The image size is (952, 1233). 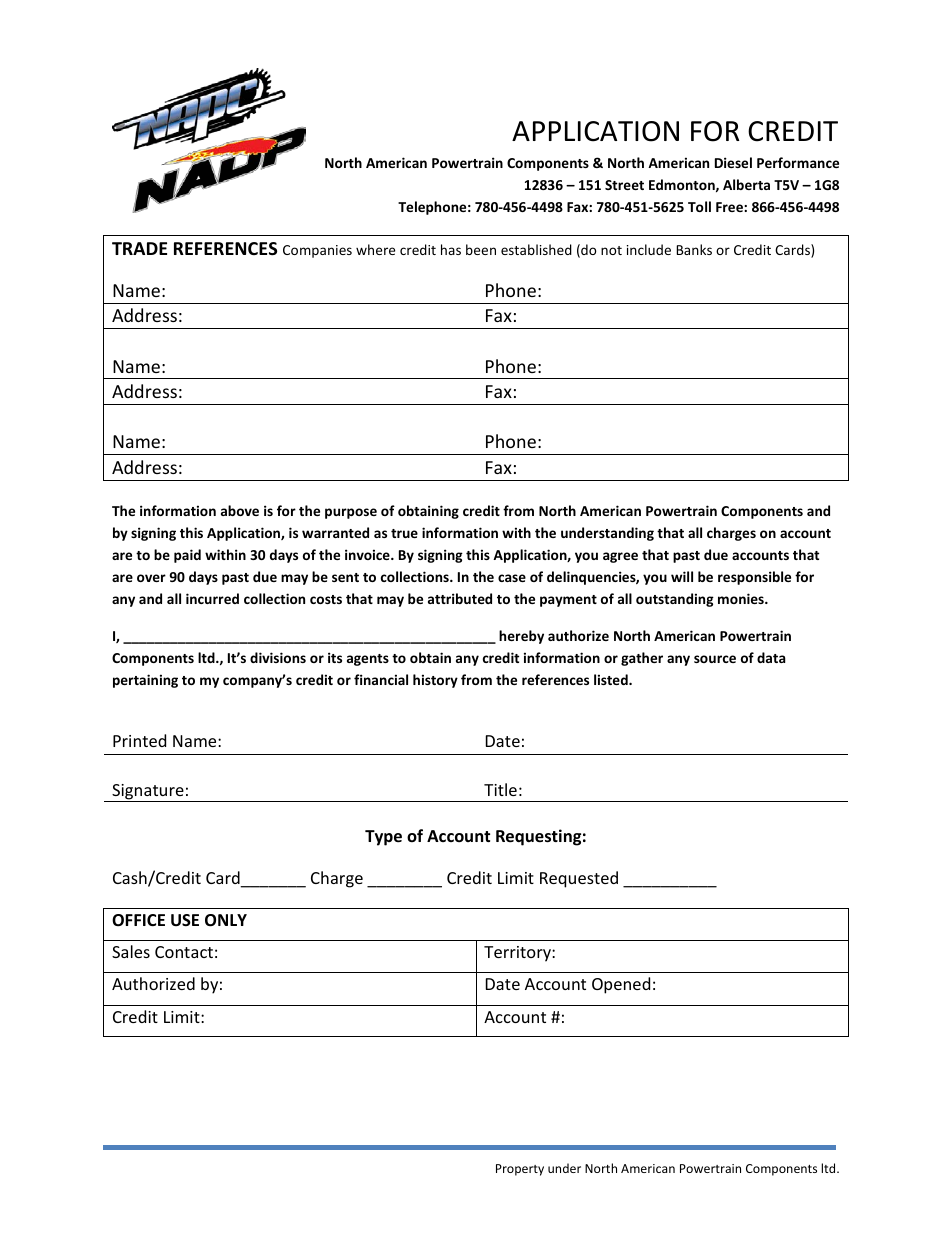 What do you see at coordinates (518, 954) in the page?
I see `Territory` at bounding box center [518, 954].
